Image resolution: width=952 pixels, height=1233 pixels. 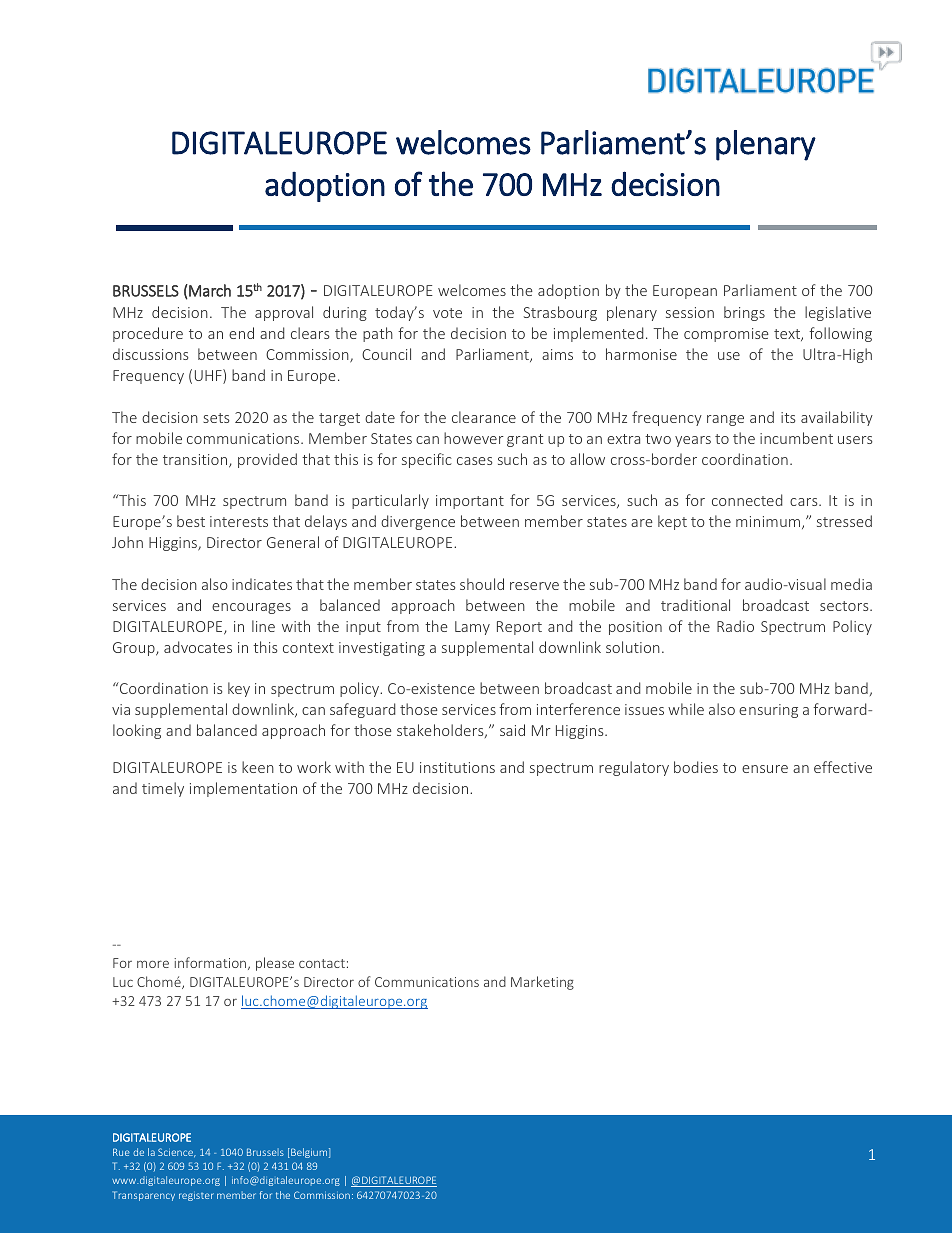 I want to click on ensure, so click(x=765, y=769).
